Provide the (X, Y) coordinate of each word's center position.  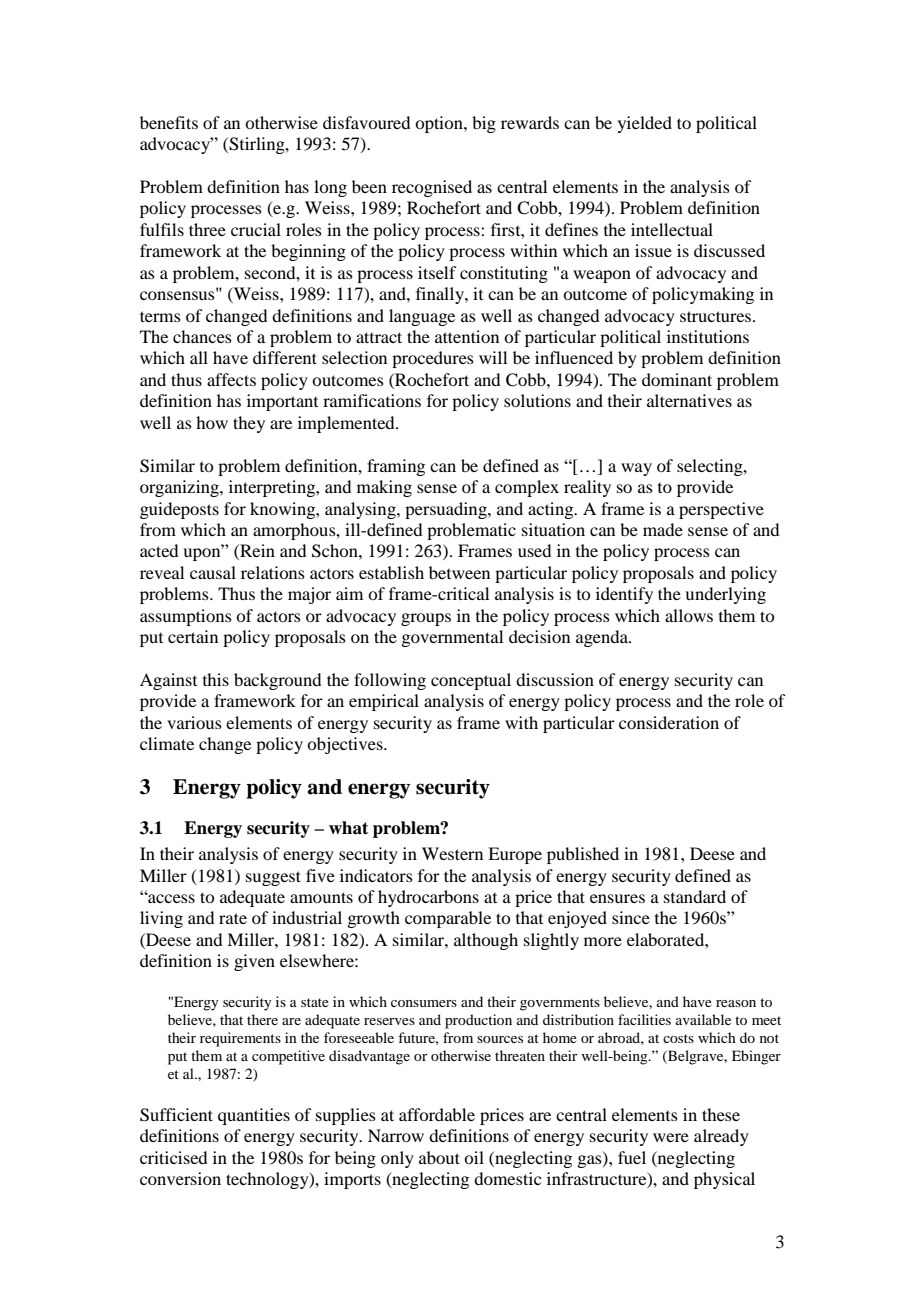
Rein (256, 552)
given (254, 962)
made (663, 529)
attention (467, 336)
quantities (254, 1116)
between (459, 572)
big (484, 124)
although (486, 941)
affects (231, 379)
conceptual (471, 681)
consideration (669, 722)
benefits (169, 122)
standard (695, 896)
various (194, 722)
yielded (645, 124)
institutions (708, 336)
